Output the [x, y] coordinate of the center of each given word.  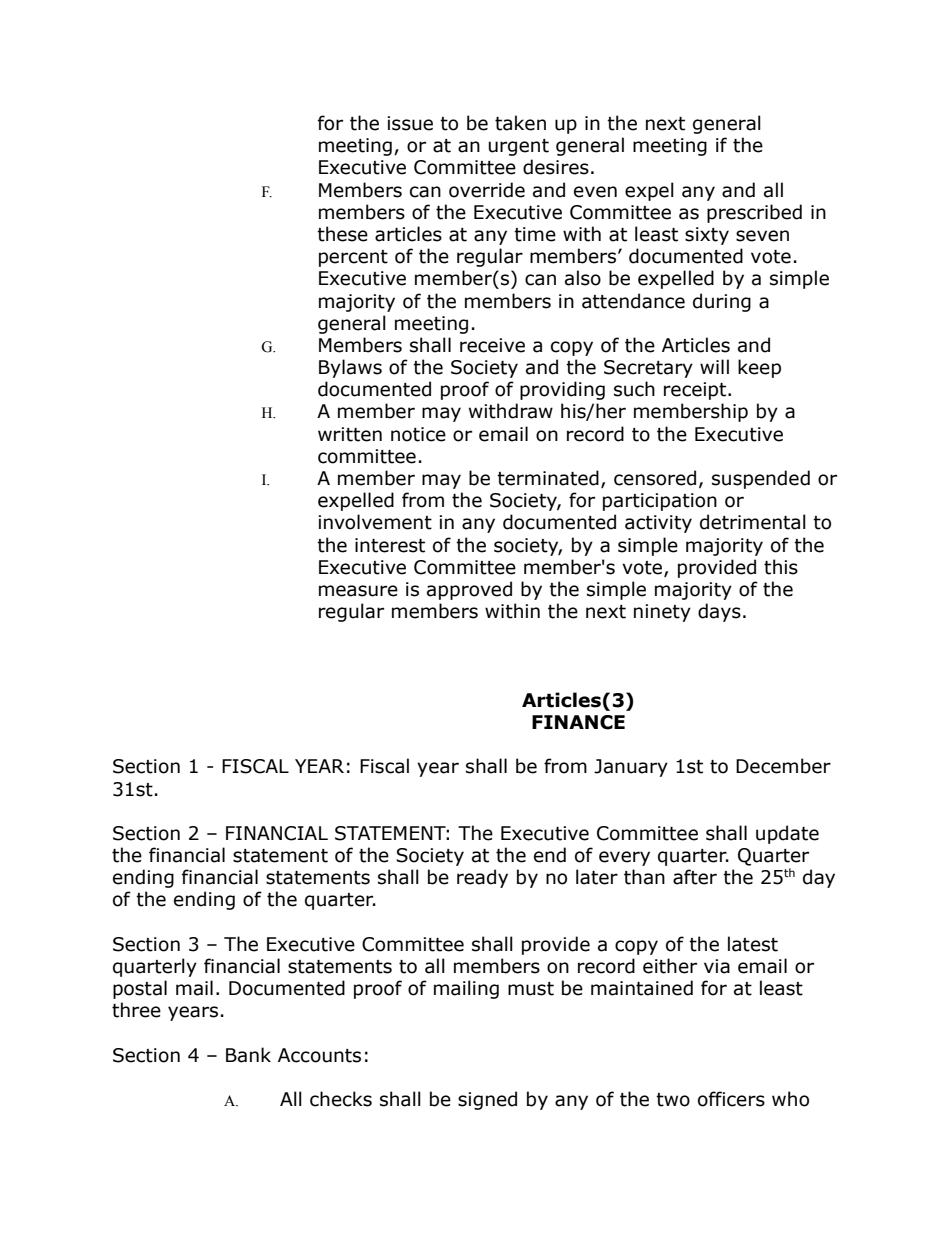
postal [140, 989]
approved [469, 590]
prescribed [754, 213]
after [695, 877]
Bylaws [350, 368]
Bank [248, 1055]
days [719, 612]
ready [482, 878]
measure [358, 591]
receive [492, 345]
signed [487, 1100]
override [487, 190]
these [342, 234]
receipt [696, 391]
